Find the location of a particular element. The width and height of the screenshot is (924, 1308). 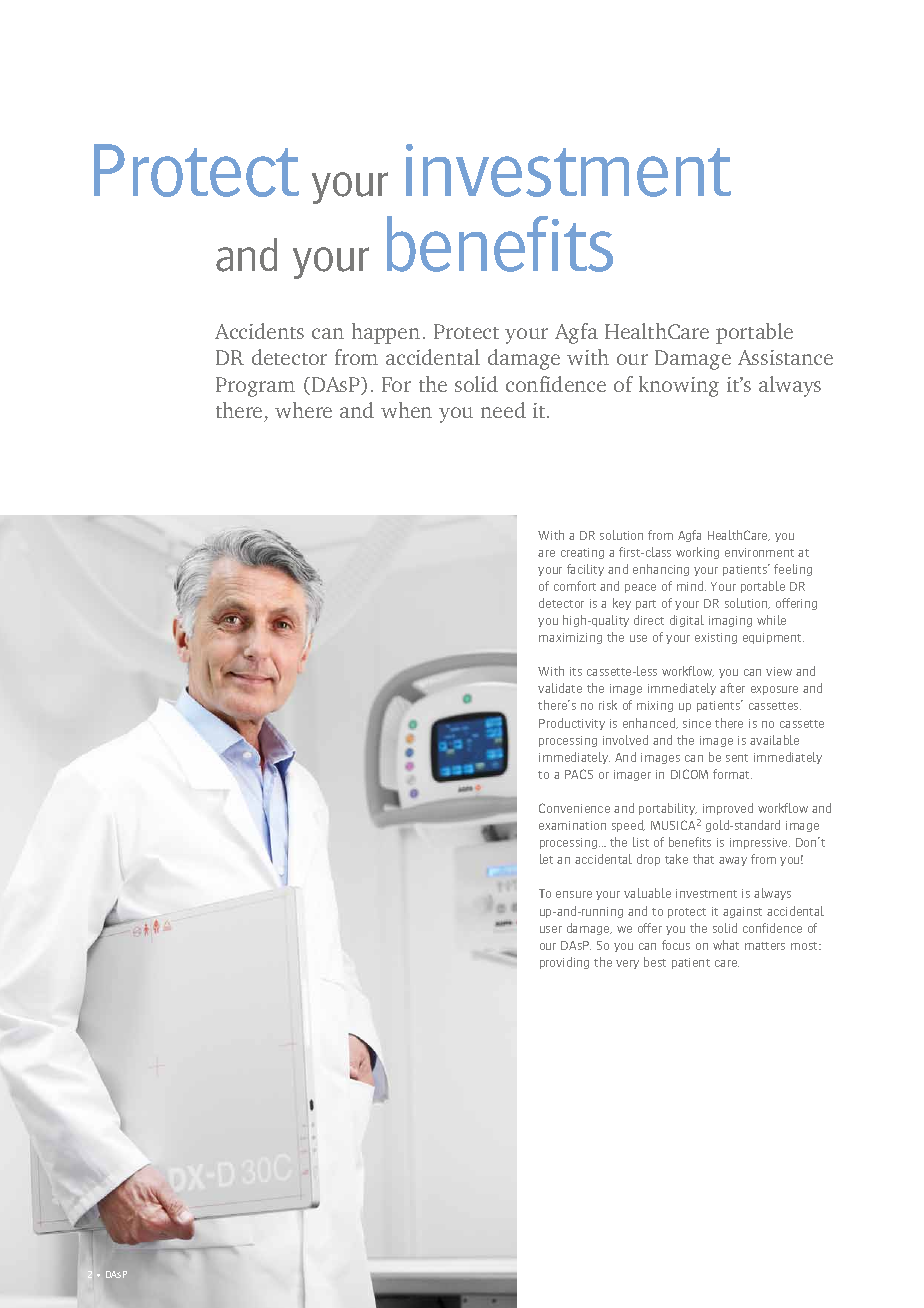

need is located at coordinates (503, 410).
